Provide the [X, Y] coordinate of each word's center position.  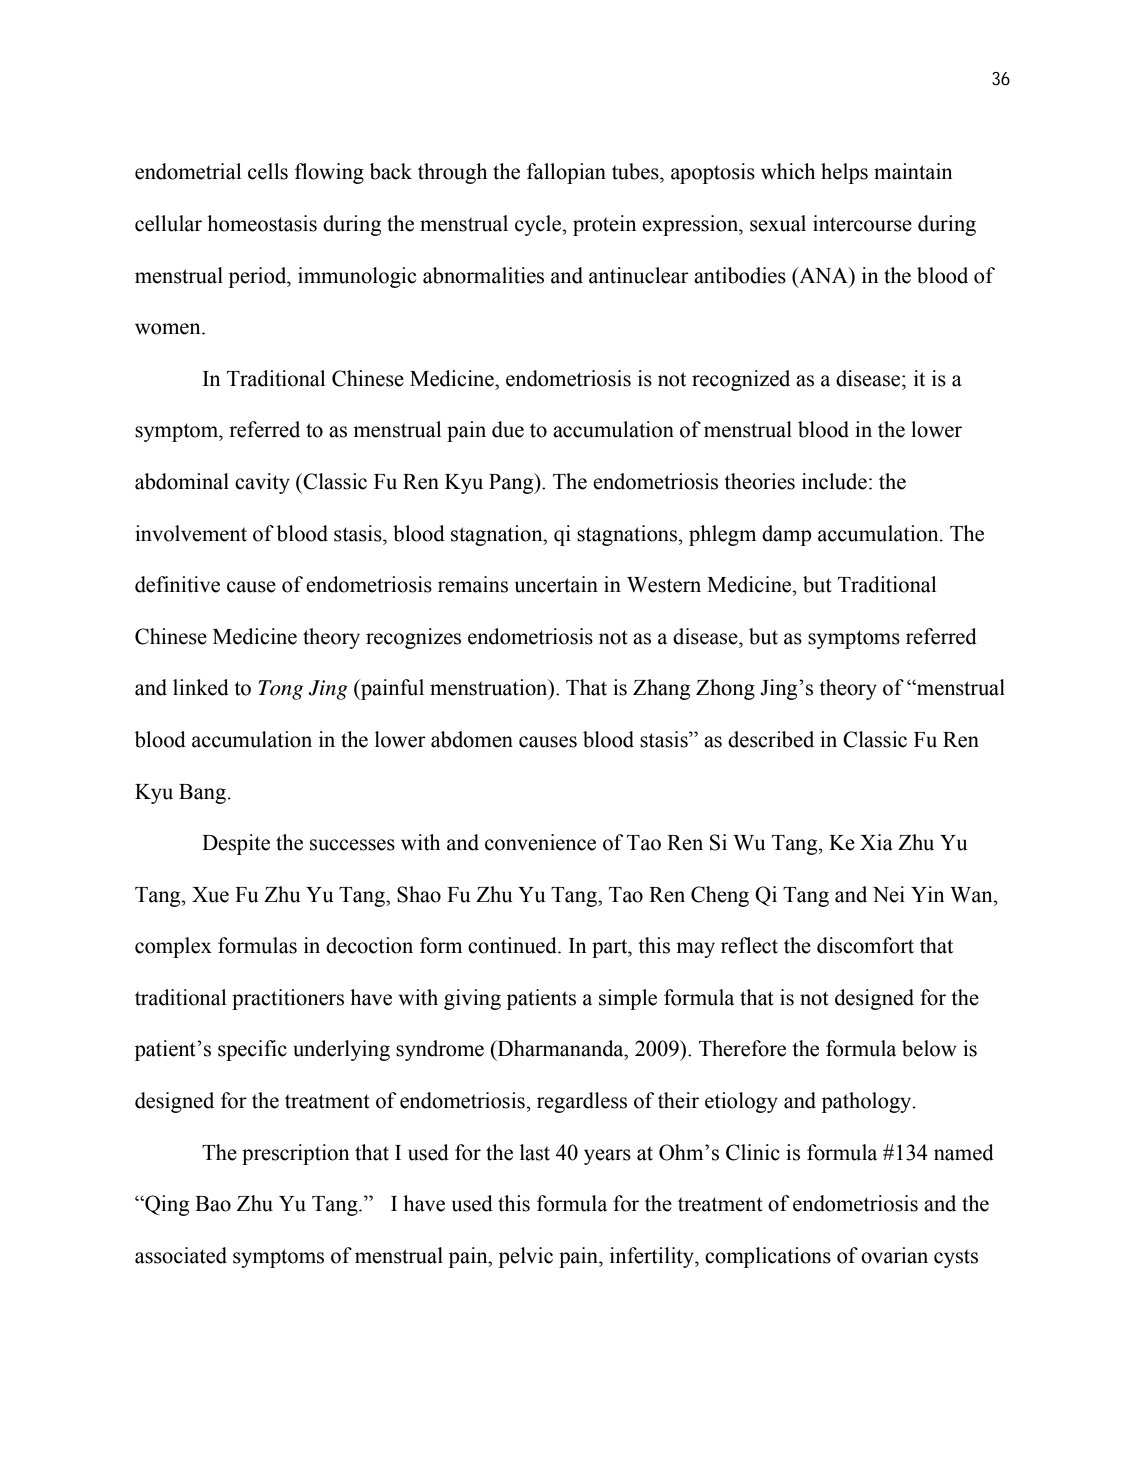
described [771, 739]
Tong [280, 690]
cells [268, 171]
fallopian [566, 173]
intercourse [862, 223]
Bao [213, 1204]
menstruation [490, 687]
